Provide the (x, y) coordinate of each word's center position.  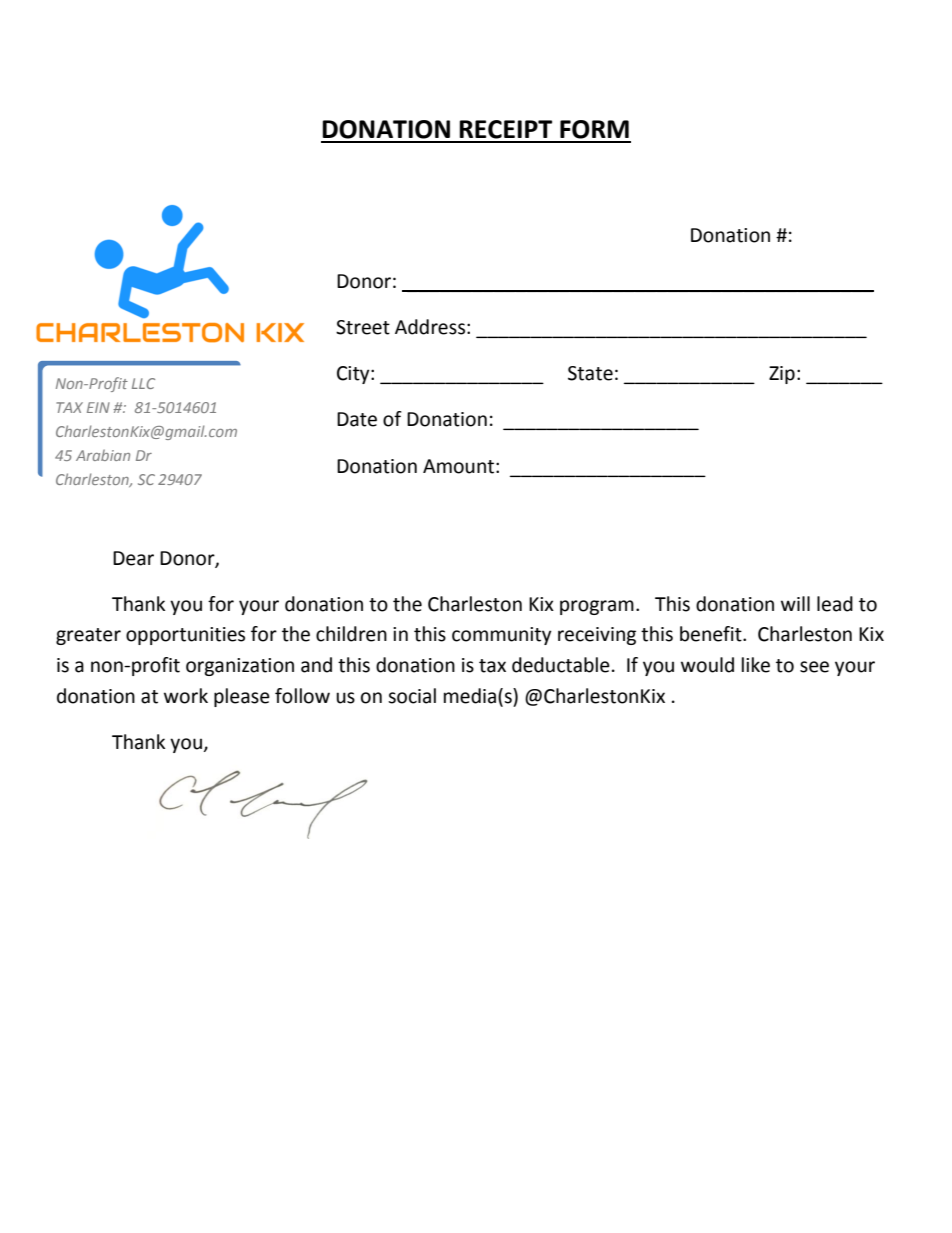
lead (835, 604)
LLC (143, 383)
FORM (594, 129)
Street (363, 327)
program (597, 607)
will (795, 603)
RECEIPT (505, 129)
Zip (782, 375)
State (590, 373)
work (186, 696)
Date (357, 419)
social (412, 696)
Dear (133, 558)
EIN (98, 407)
